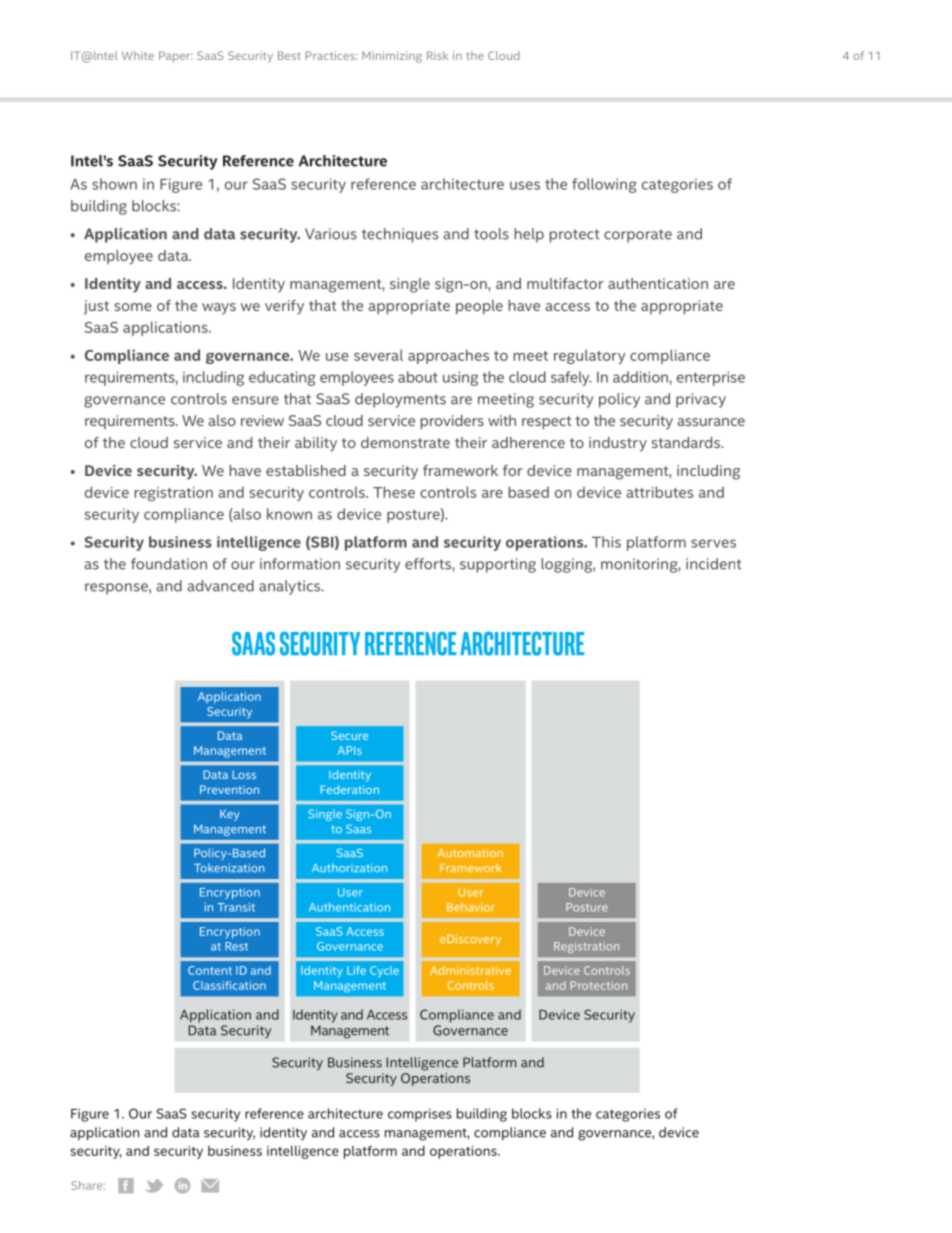 Image resolution: width=952 pixels, height=1233 pixels. What do you see at coordinates (392, 57) in the screenshot?
I see `Minimizing` at bounding box center [392, 57].
